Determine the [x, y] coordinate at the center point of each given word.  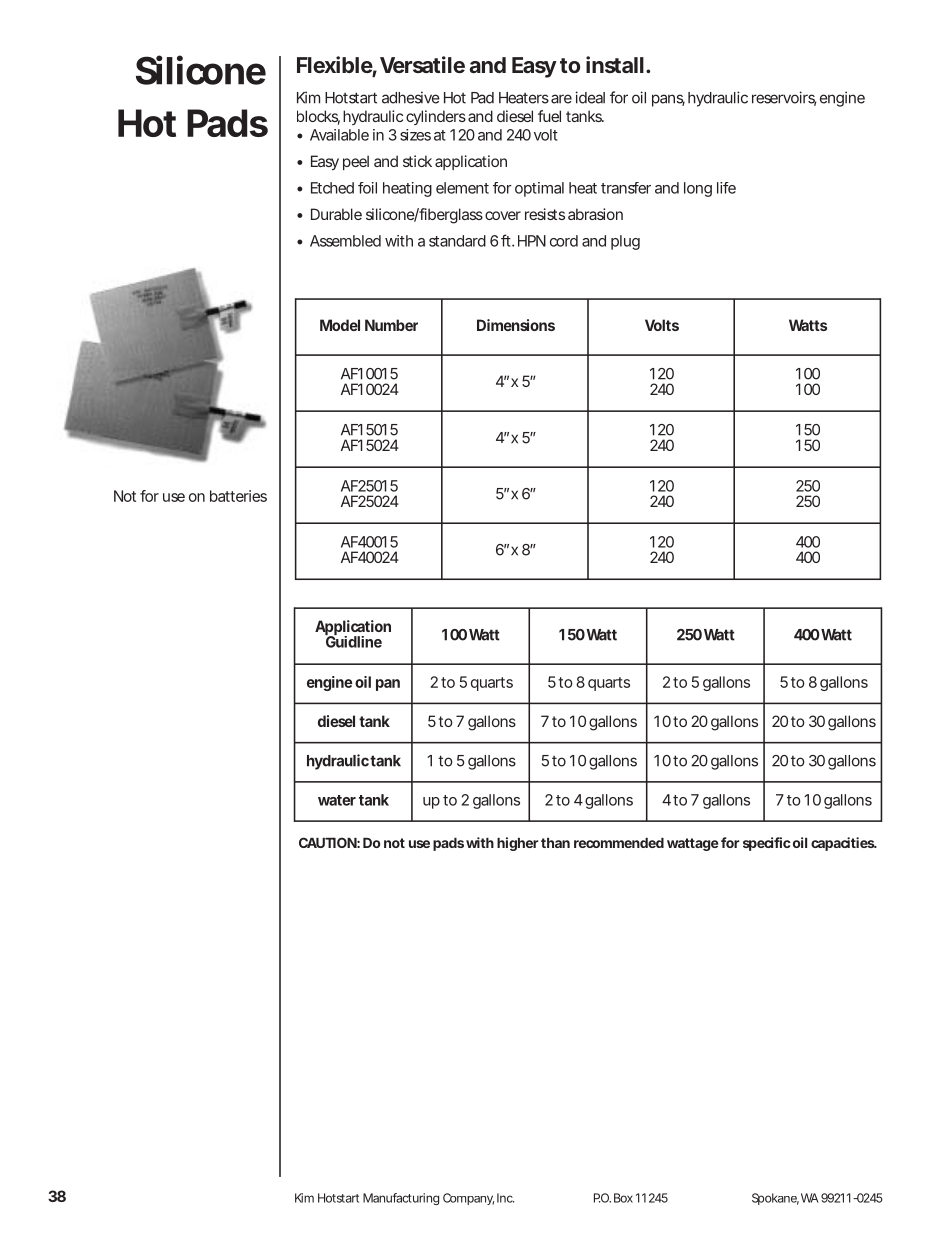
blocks [318, 117]
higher [517, 844]
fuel [549, 116]
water [337, 800]
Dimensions [516, 325]
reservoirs [784, 98]
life [726, 188]
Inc [505, 1198]
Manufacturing [401, 1199]
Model [340, 325]
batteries [238, 496]
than [555, 843]
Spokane [775, 1199]
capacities [843, 844]
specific [767, 844]
